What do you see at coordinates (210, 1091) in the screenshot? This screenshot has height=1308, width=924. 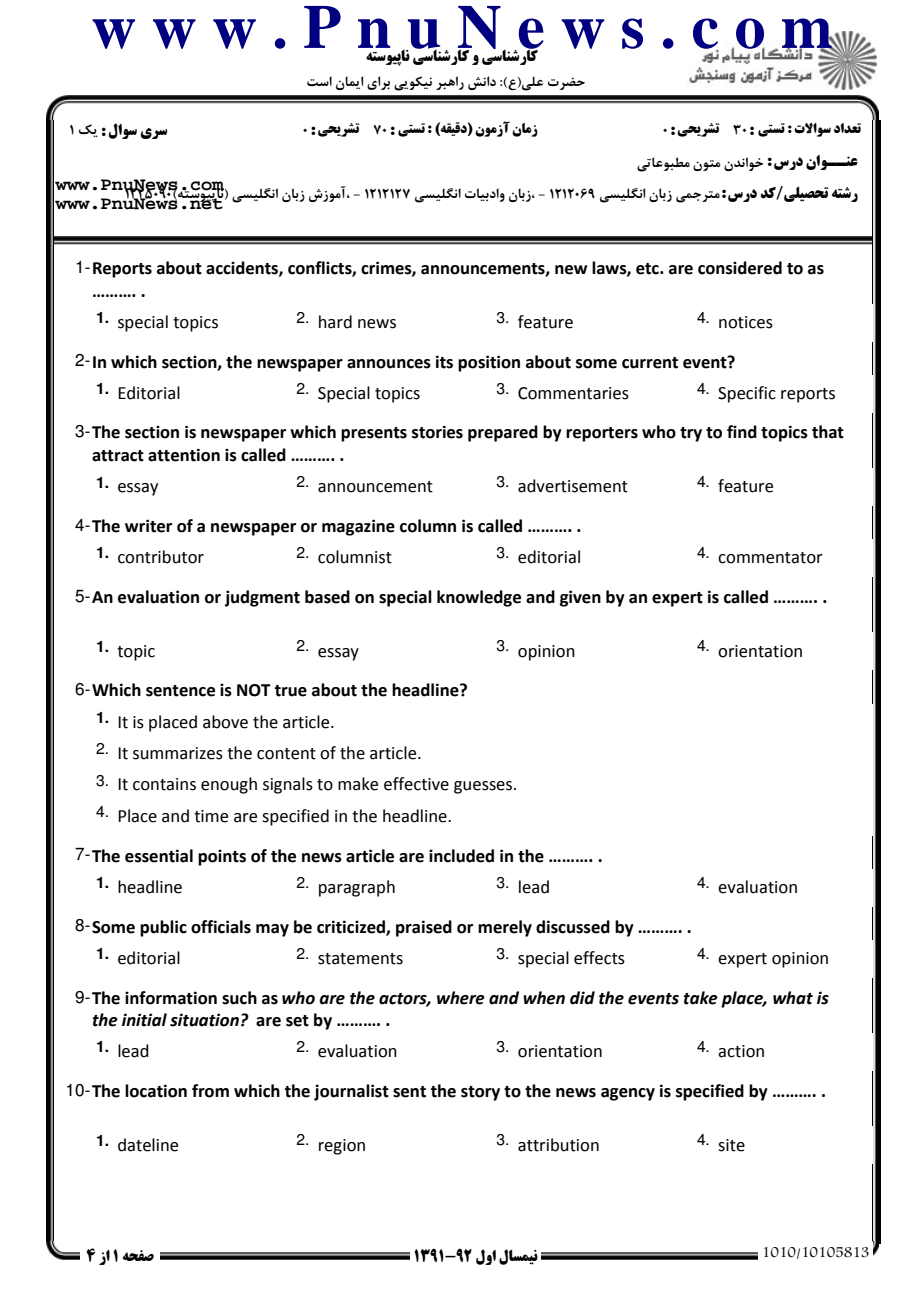 I see `from` at bounding box center [210, 1091].
